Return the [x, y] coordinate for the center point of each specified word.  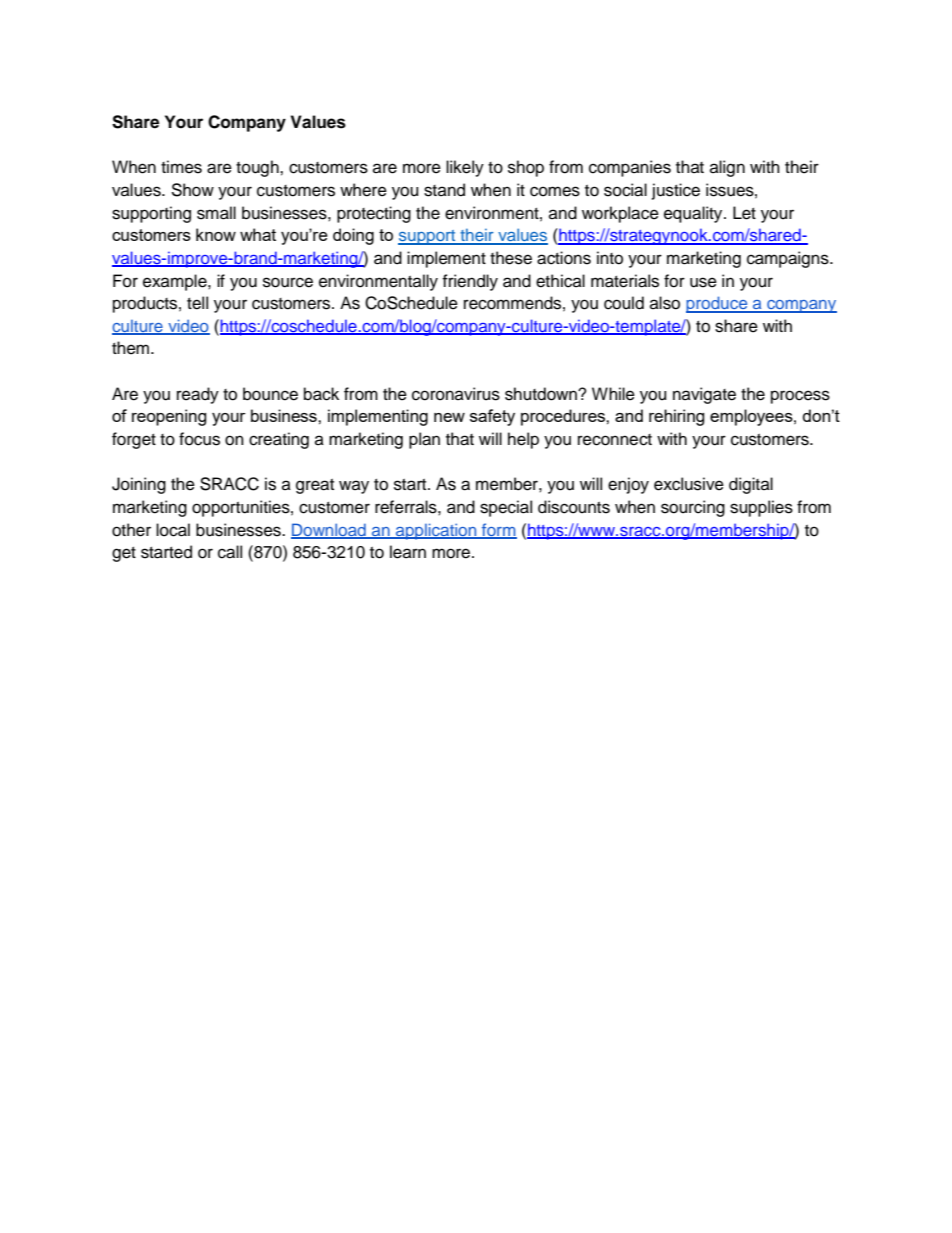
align [727, 168]
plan [424, 440]
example [176, 282]
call [230, 552]
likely [465, 168]
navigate [704, 395]
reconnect [615, 440]
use [703, 282]
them [132, 348]
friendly [470, 282]
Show [192, 190]
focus [199, 439]
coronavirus [456, 394]
